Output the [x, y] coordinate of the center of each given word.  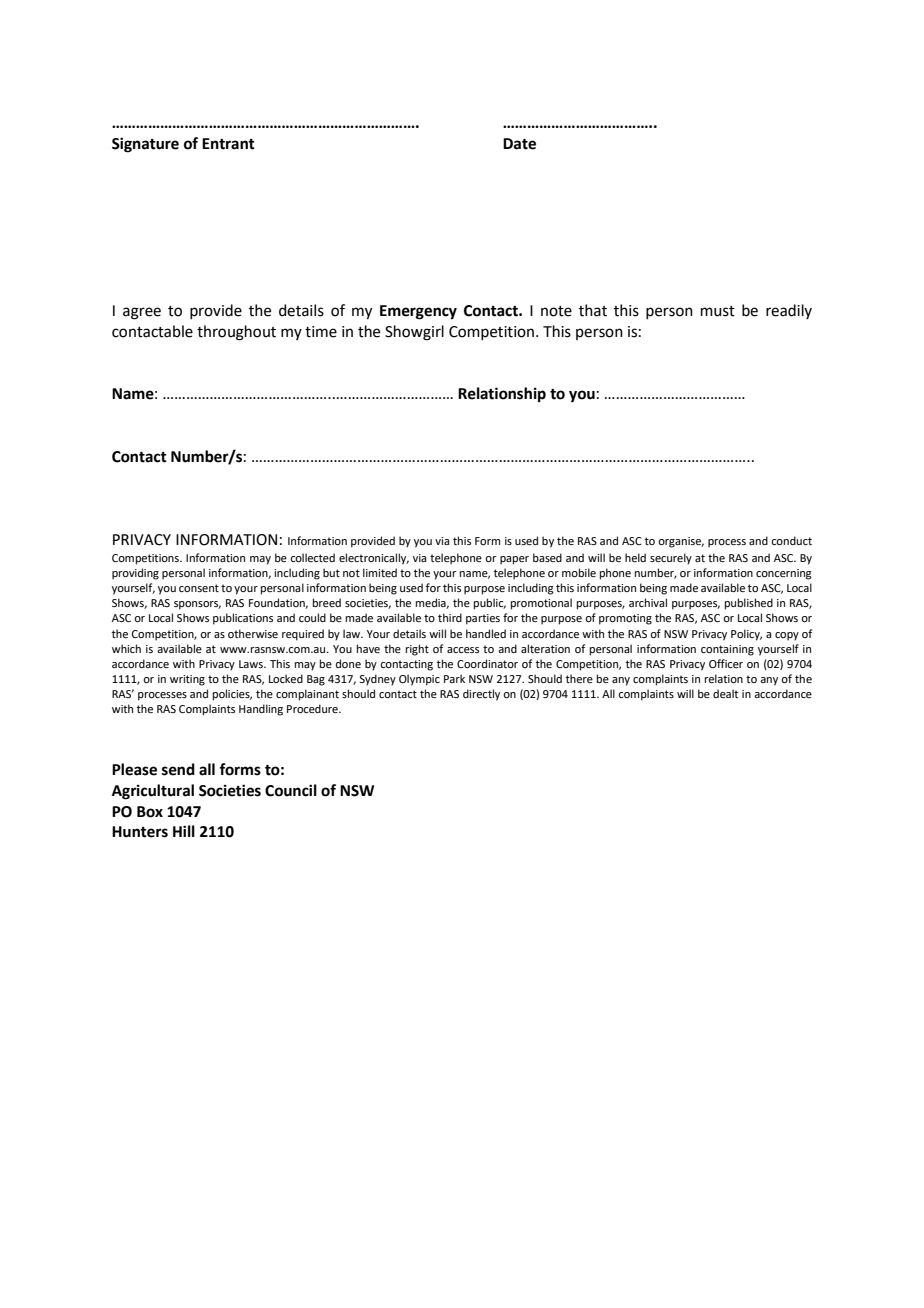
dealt [725, 693]
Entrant [228, 144]
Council [291, 790]
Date [519, 144]
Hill [184, 831]
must [718, 311]
